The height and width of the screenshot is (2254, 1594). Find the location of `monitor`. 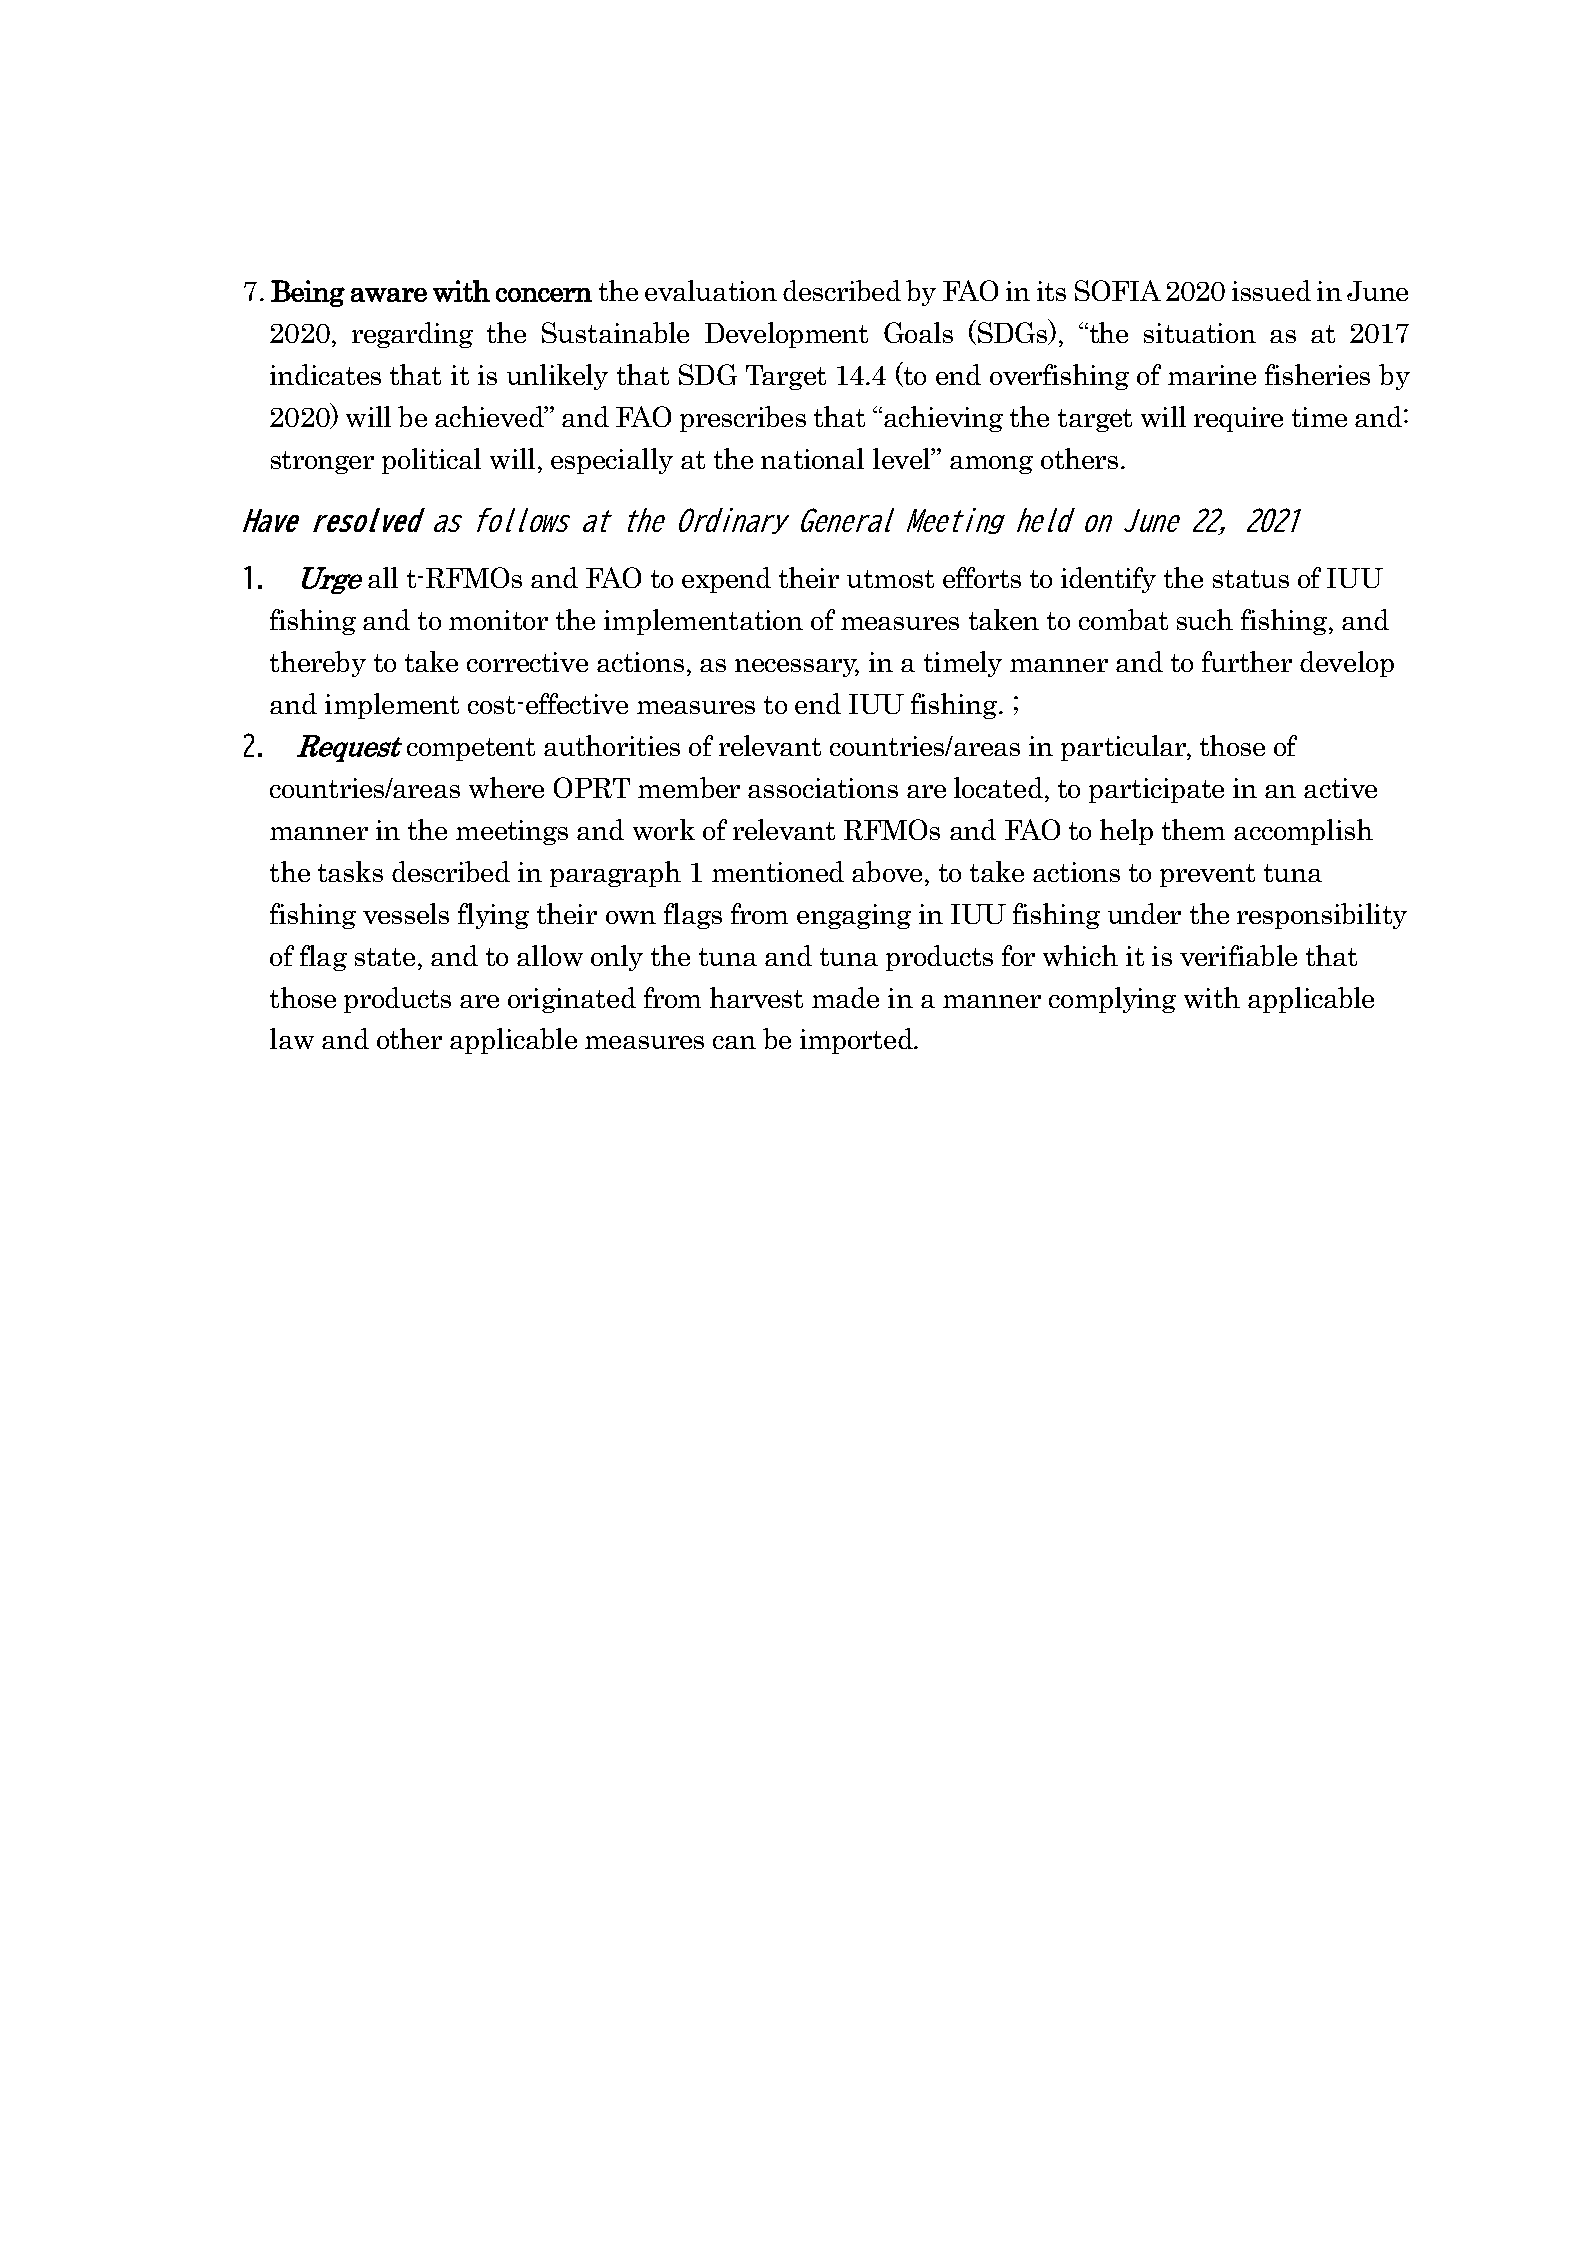

monitor is located at coordinates (498, 620).
